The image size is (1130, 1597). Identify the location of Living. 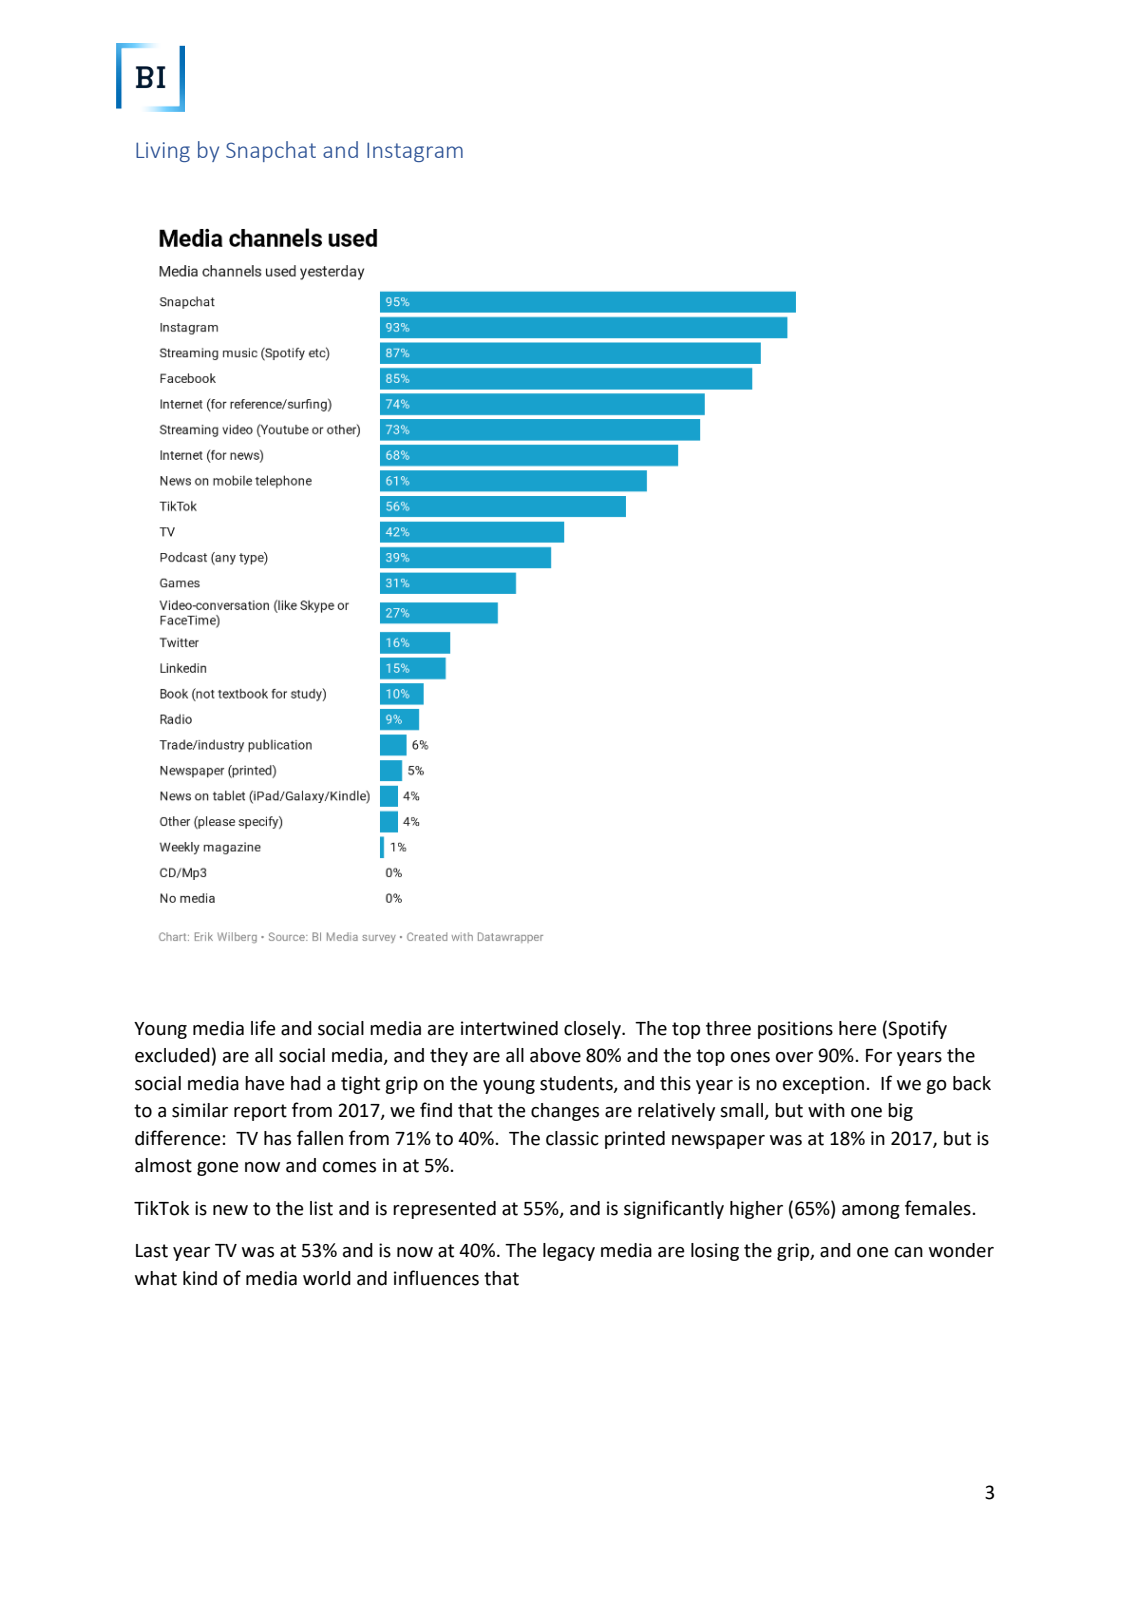
(163, 152).
